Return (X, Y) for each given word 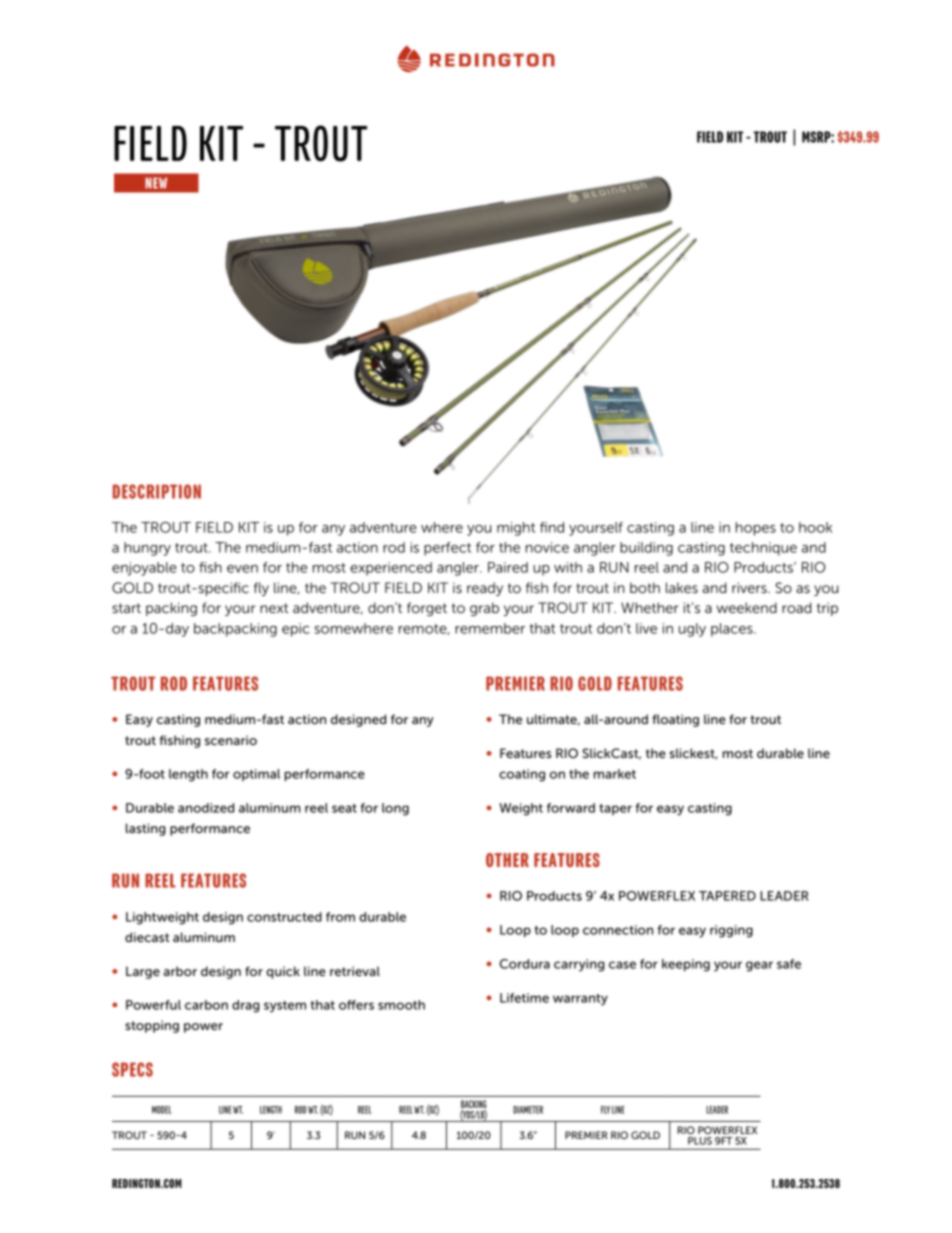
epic (296, 630)
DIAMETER (528, 1110)
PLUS (700, 1141)
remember (490, 628)
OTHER (507, 860)
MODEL (161, 1110)
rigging (731, 931)
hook (815, 527)
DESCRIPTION (157, 491)
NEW (156, 183)
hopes (756, 529)
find (552, 527)
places (733, 630)
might (516, 529)
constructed (284, 917)
